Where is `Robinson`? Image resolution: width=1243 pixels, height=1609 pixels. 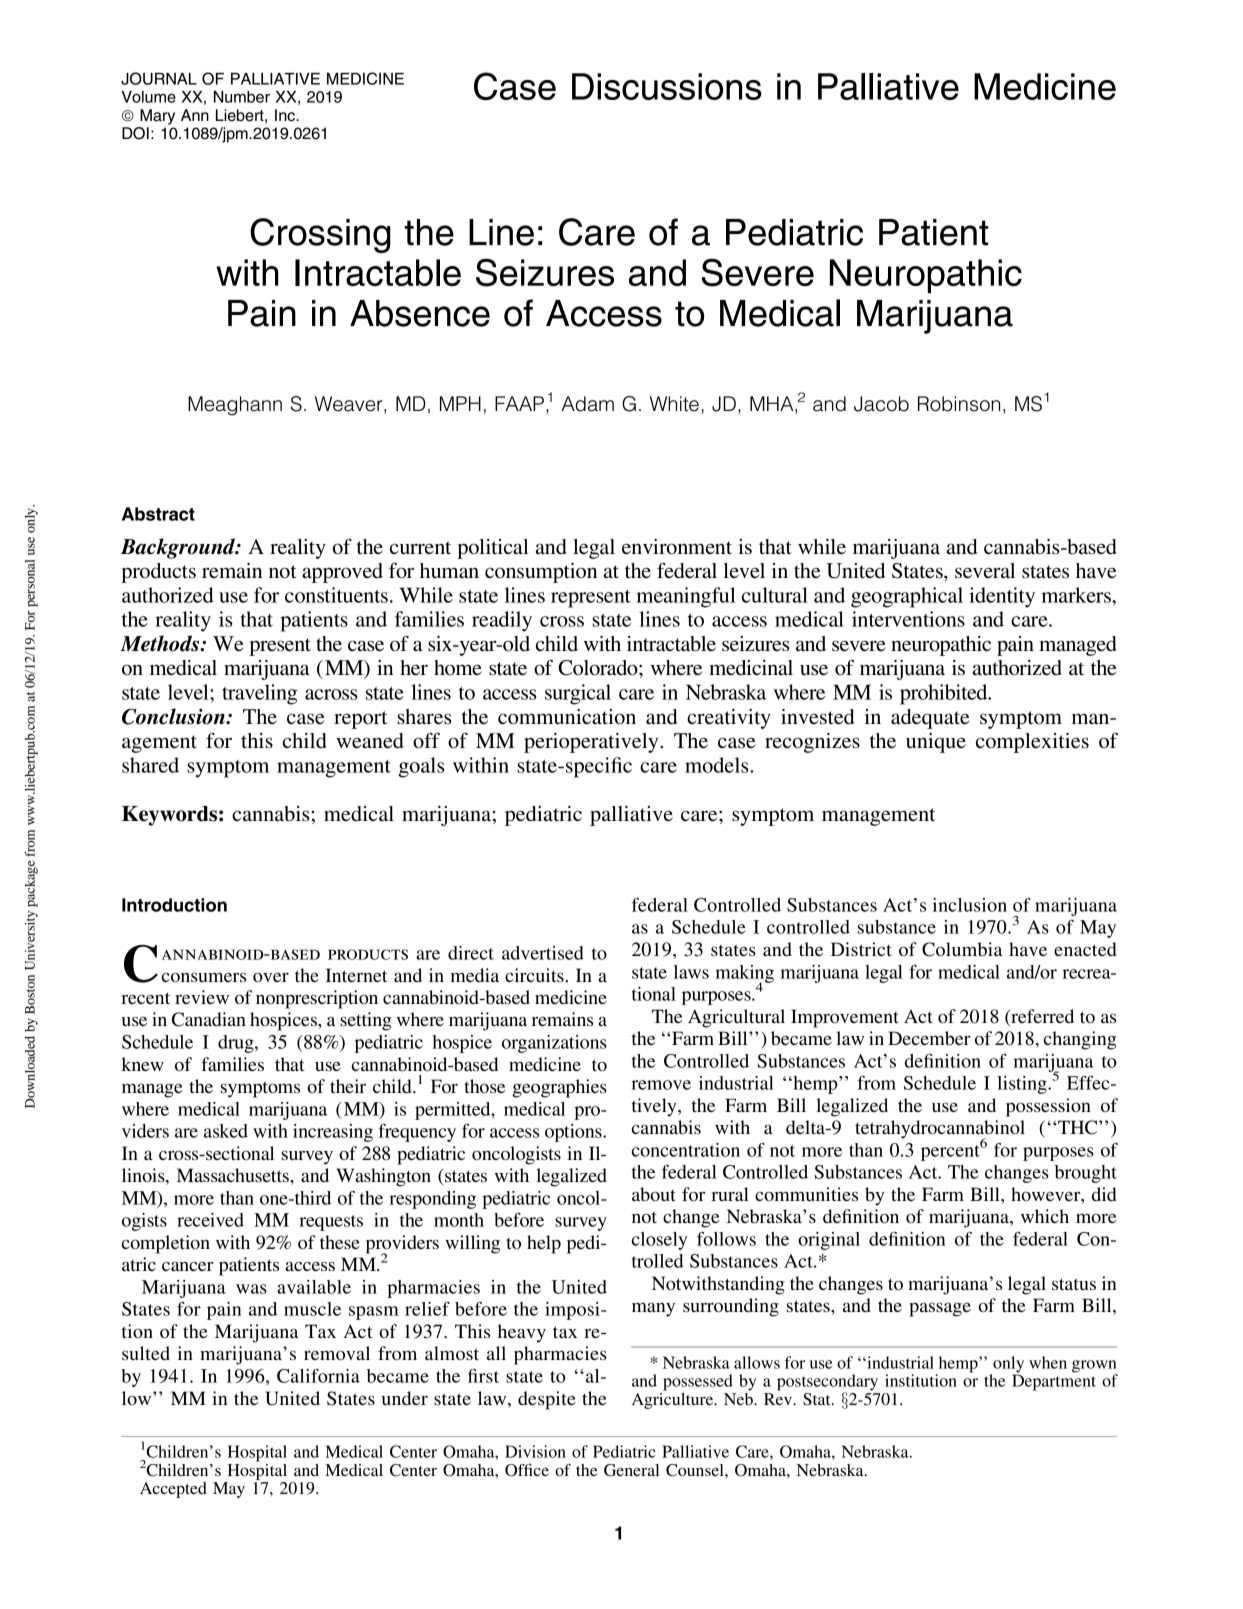
Robinson is located at coordinates (959, 404).
